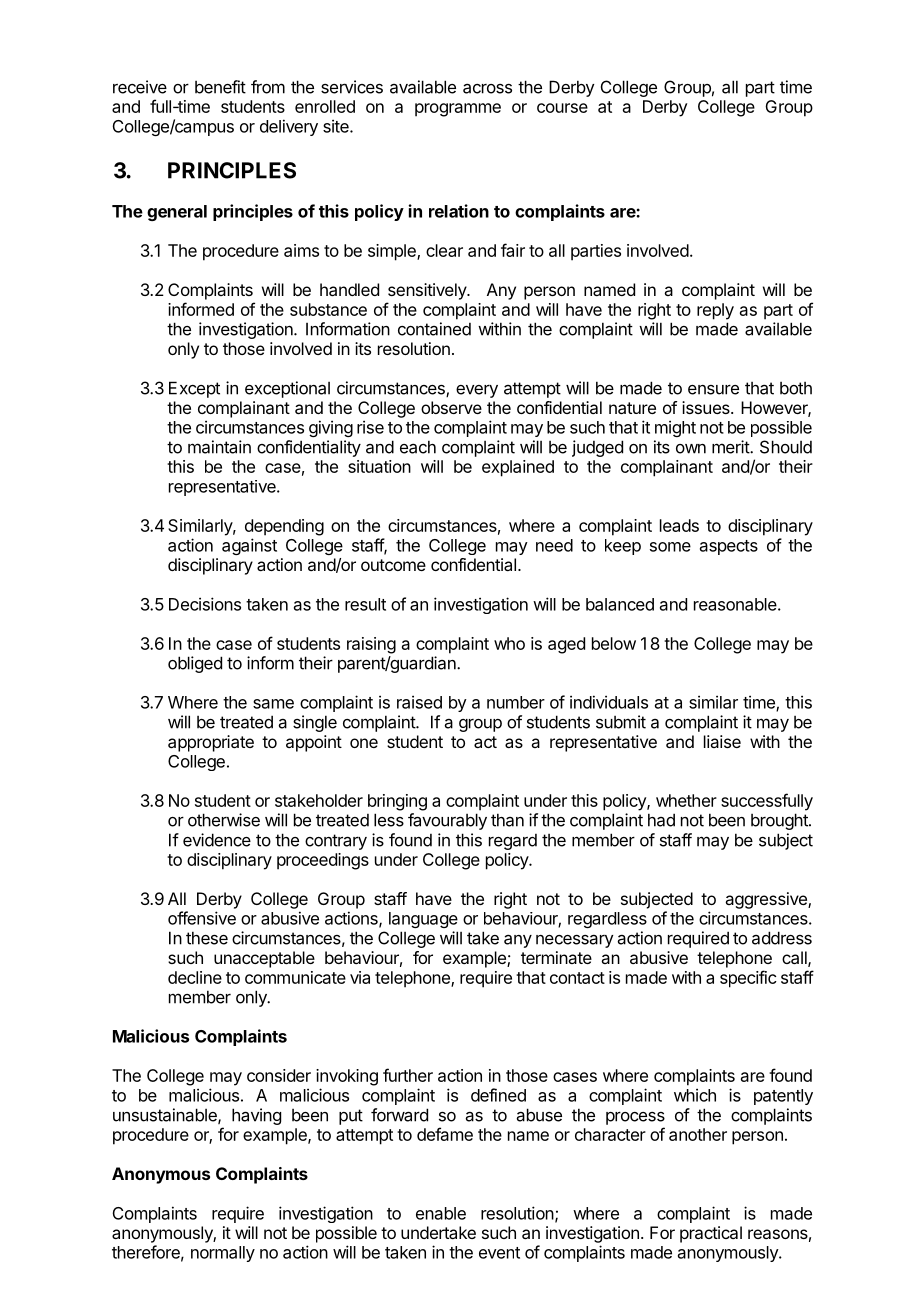 The height and width of the page is (1307, 924). I want to click on explained, so click(518, 468).
